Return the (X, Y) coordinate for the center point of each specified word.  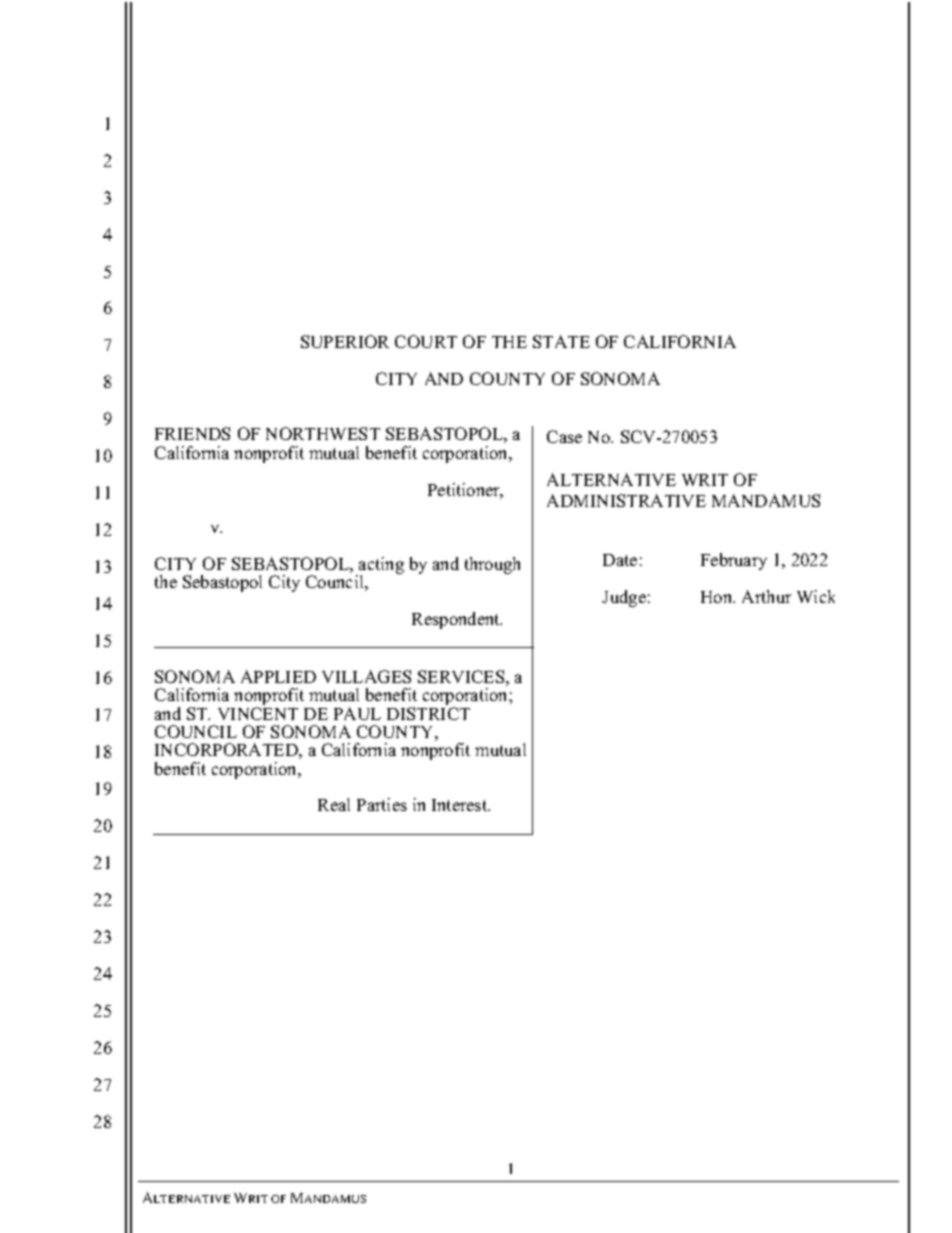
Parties (382, 804)
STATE (561, 341)
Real (334, 804)
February (734, 561)
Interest (461, 805)
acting (380, 567)
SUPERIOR (345, 341)
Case (564, 436)
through (492, 565)
